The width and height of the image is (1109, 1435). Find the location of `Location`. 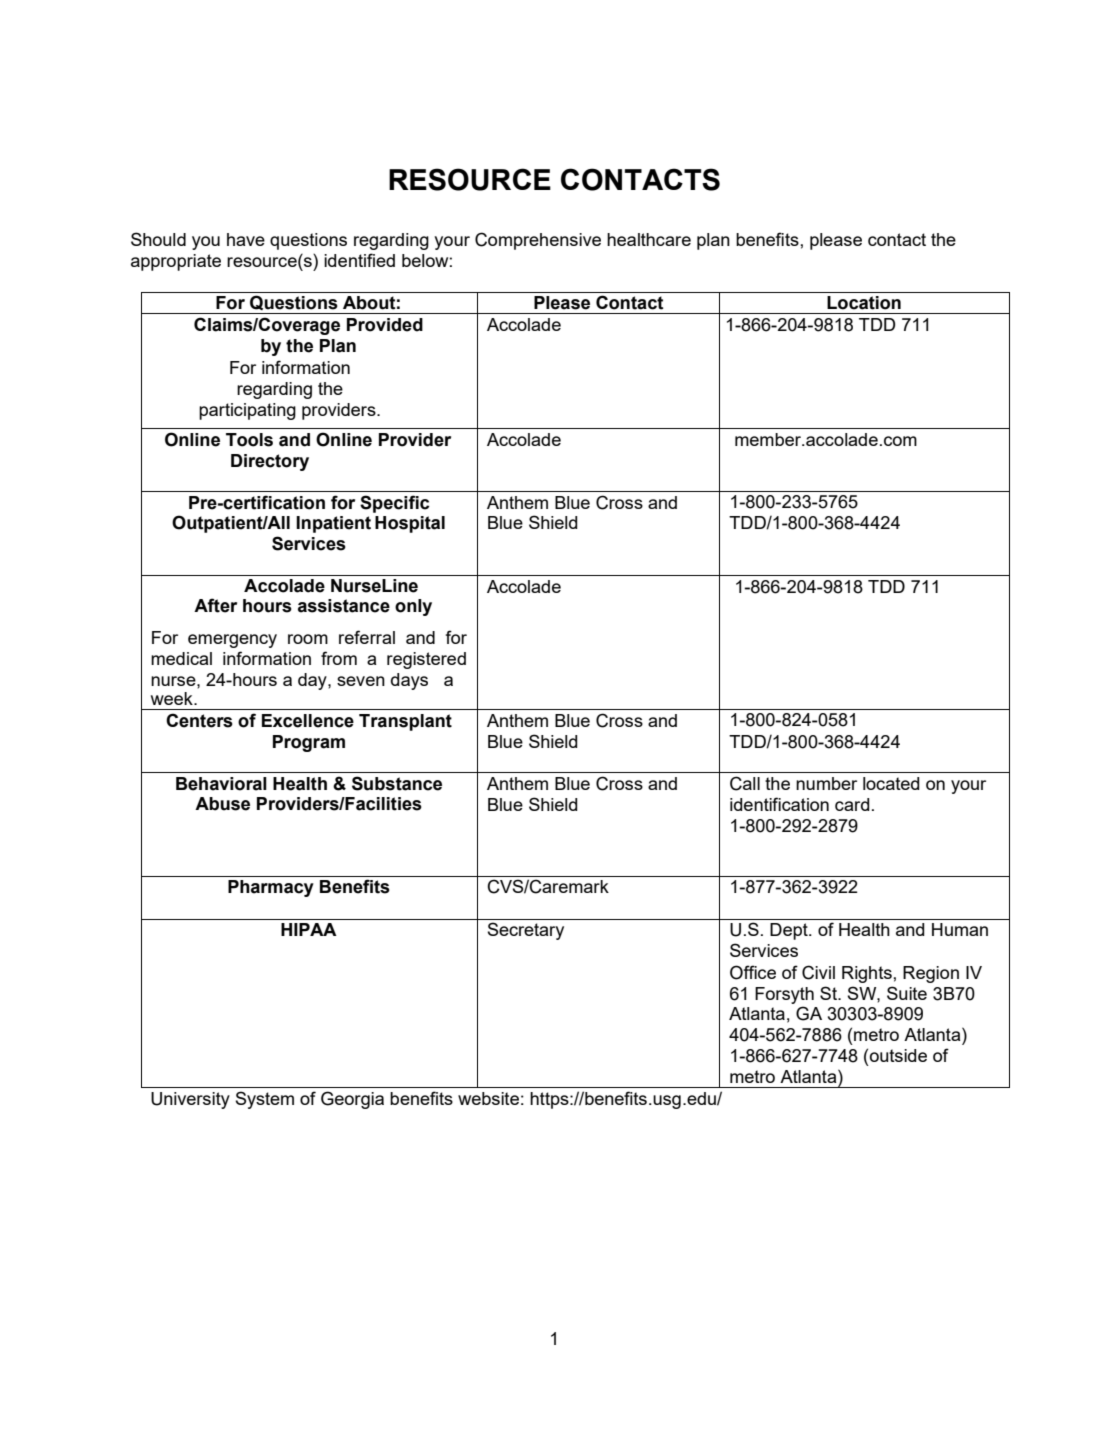

Location is located at coordinates (864, 303).
